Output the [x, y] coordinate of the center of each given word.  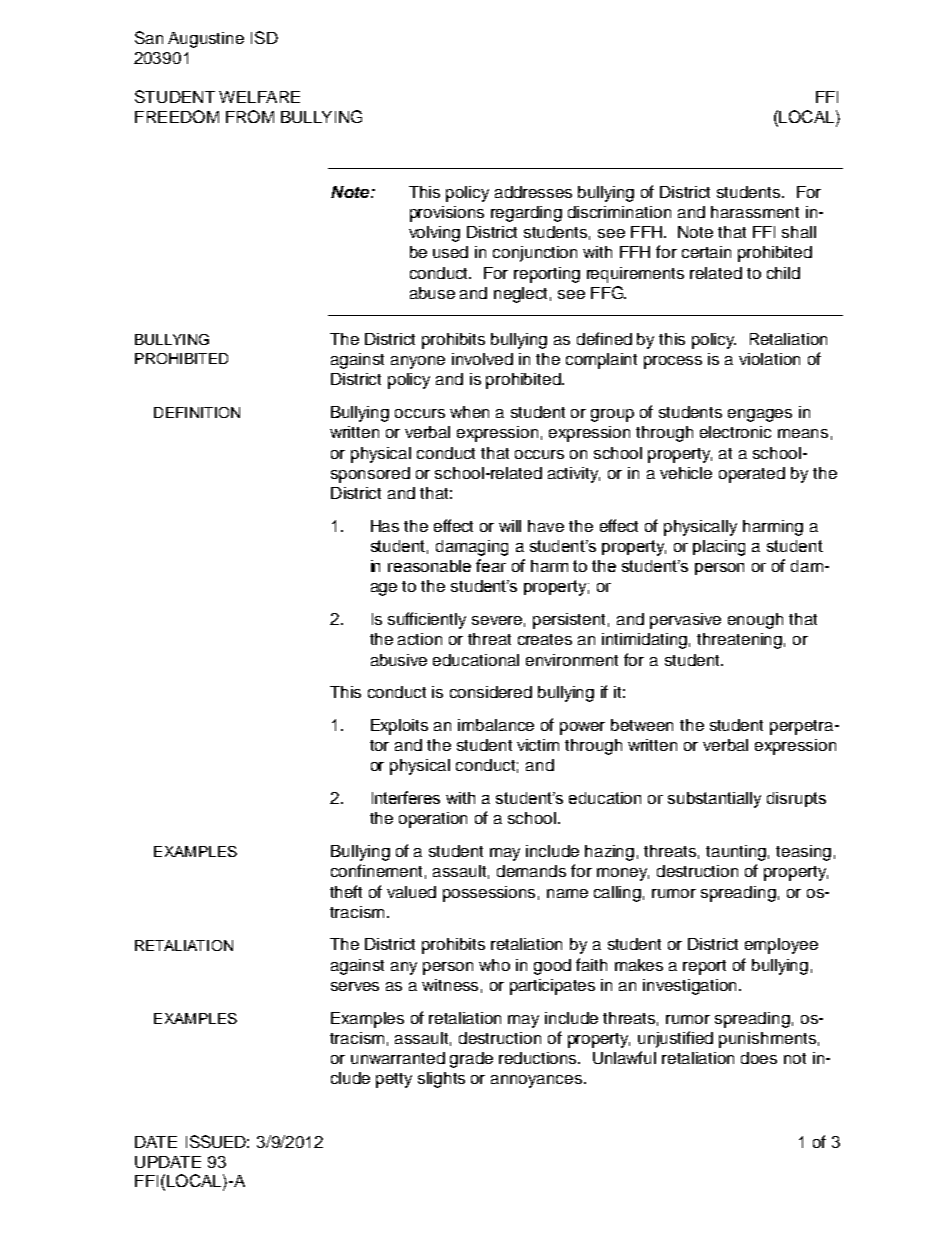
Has [385, 526]
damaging [472, 548]
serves [355, 986]
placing [719, 548]
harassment [755, 212]
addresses [533, 192]
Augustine [206, 40]
